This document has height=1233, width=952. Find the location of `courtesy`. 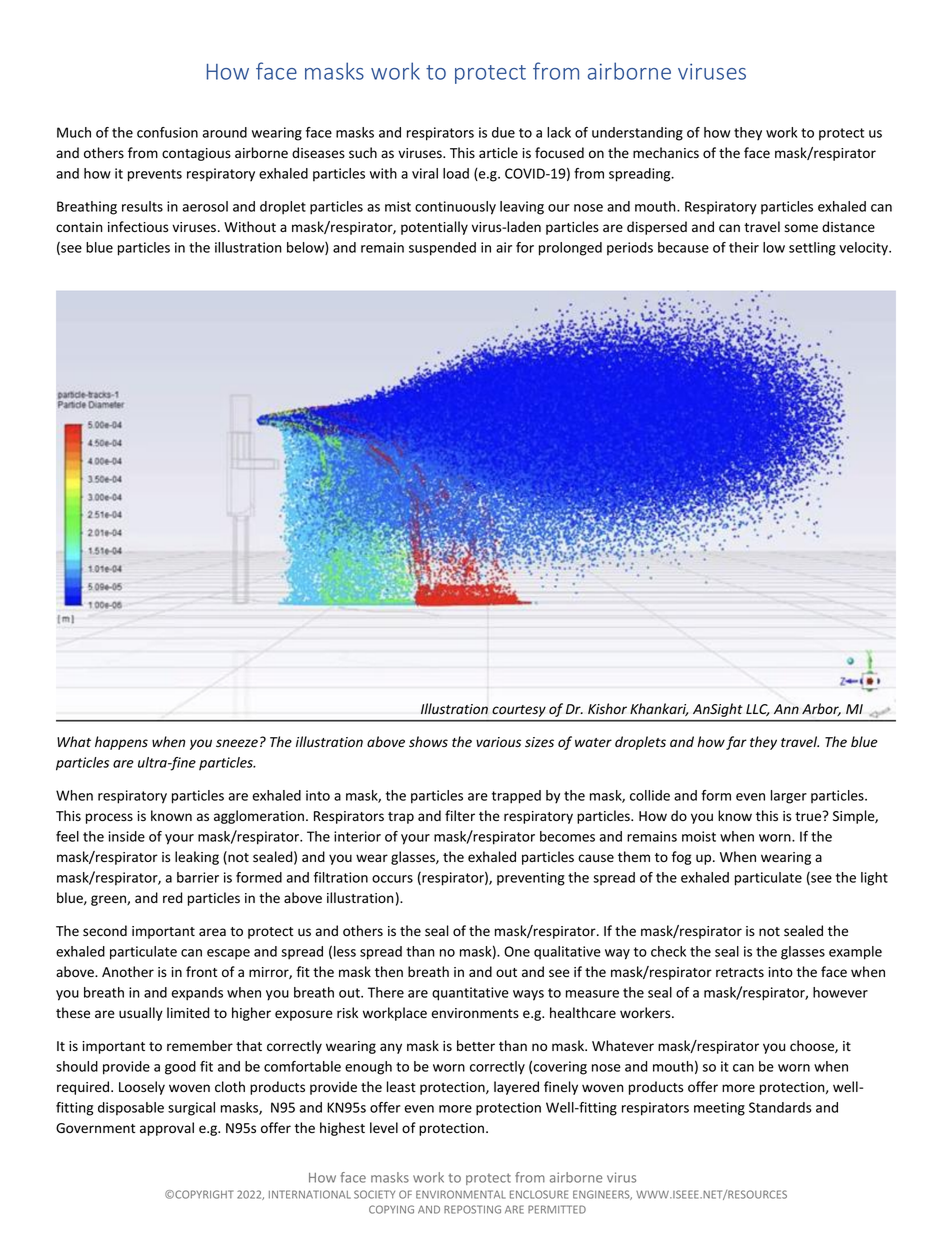

courtesy is located at coordinates (519, 711).
